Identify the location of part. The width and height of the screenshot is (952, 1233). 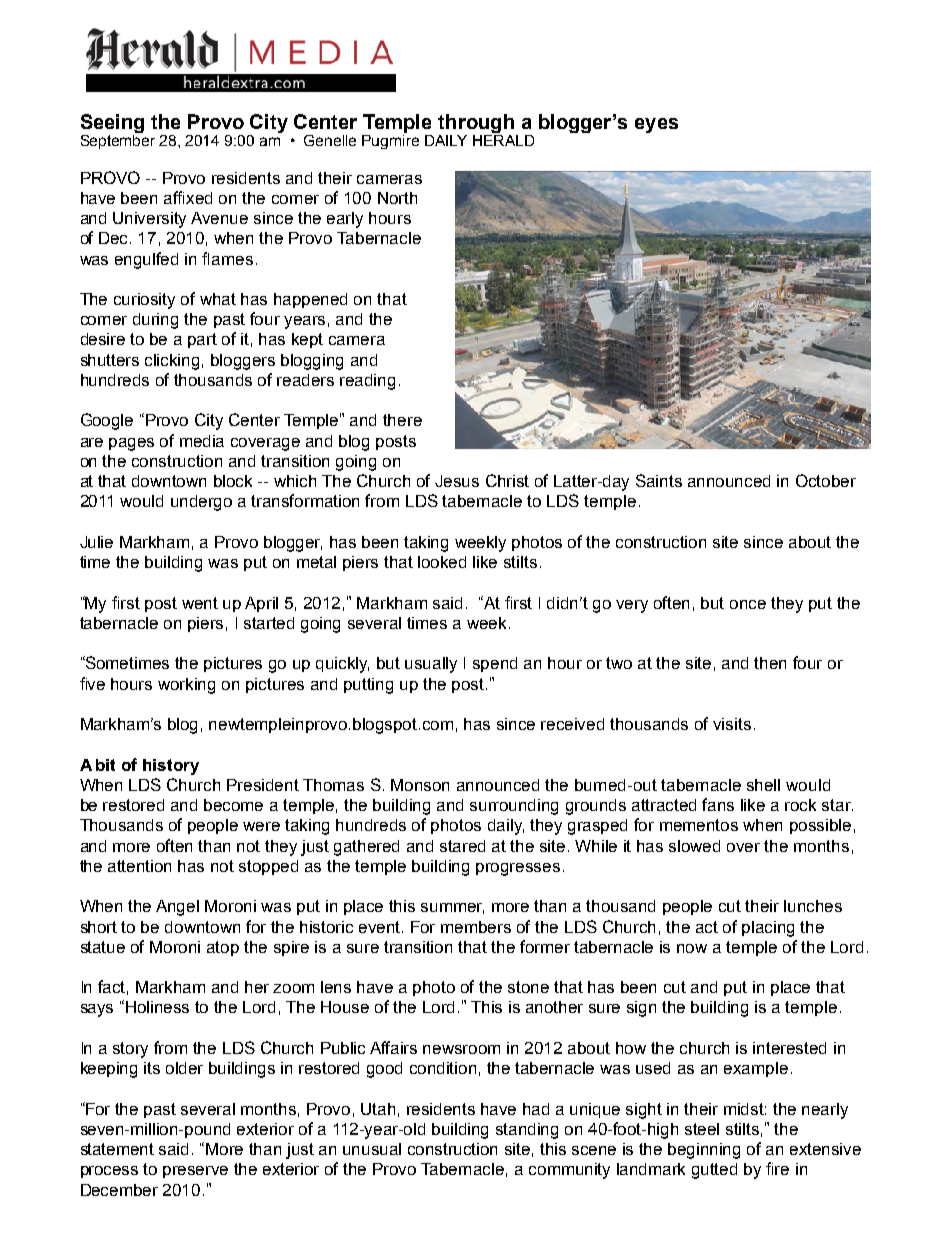
(202, 340).
